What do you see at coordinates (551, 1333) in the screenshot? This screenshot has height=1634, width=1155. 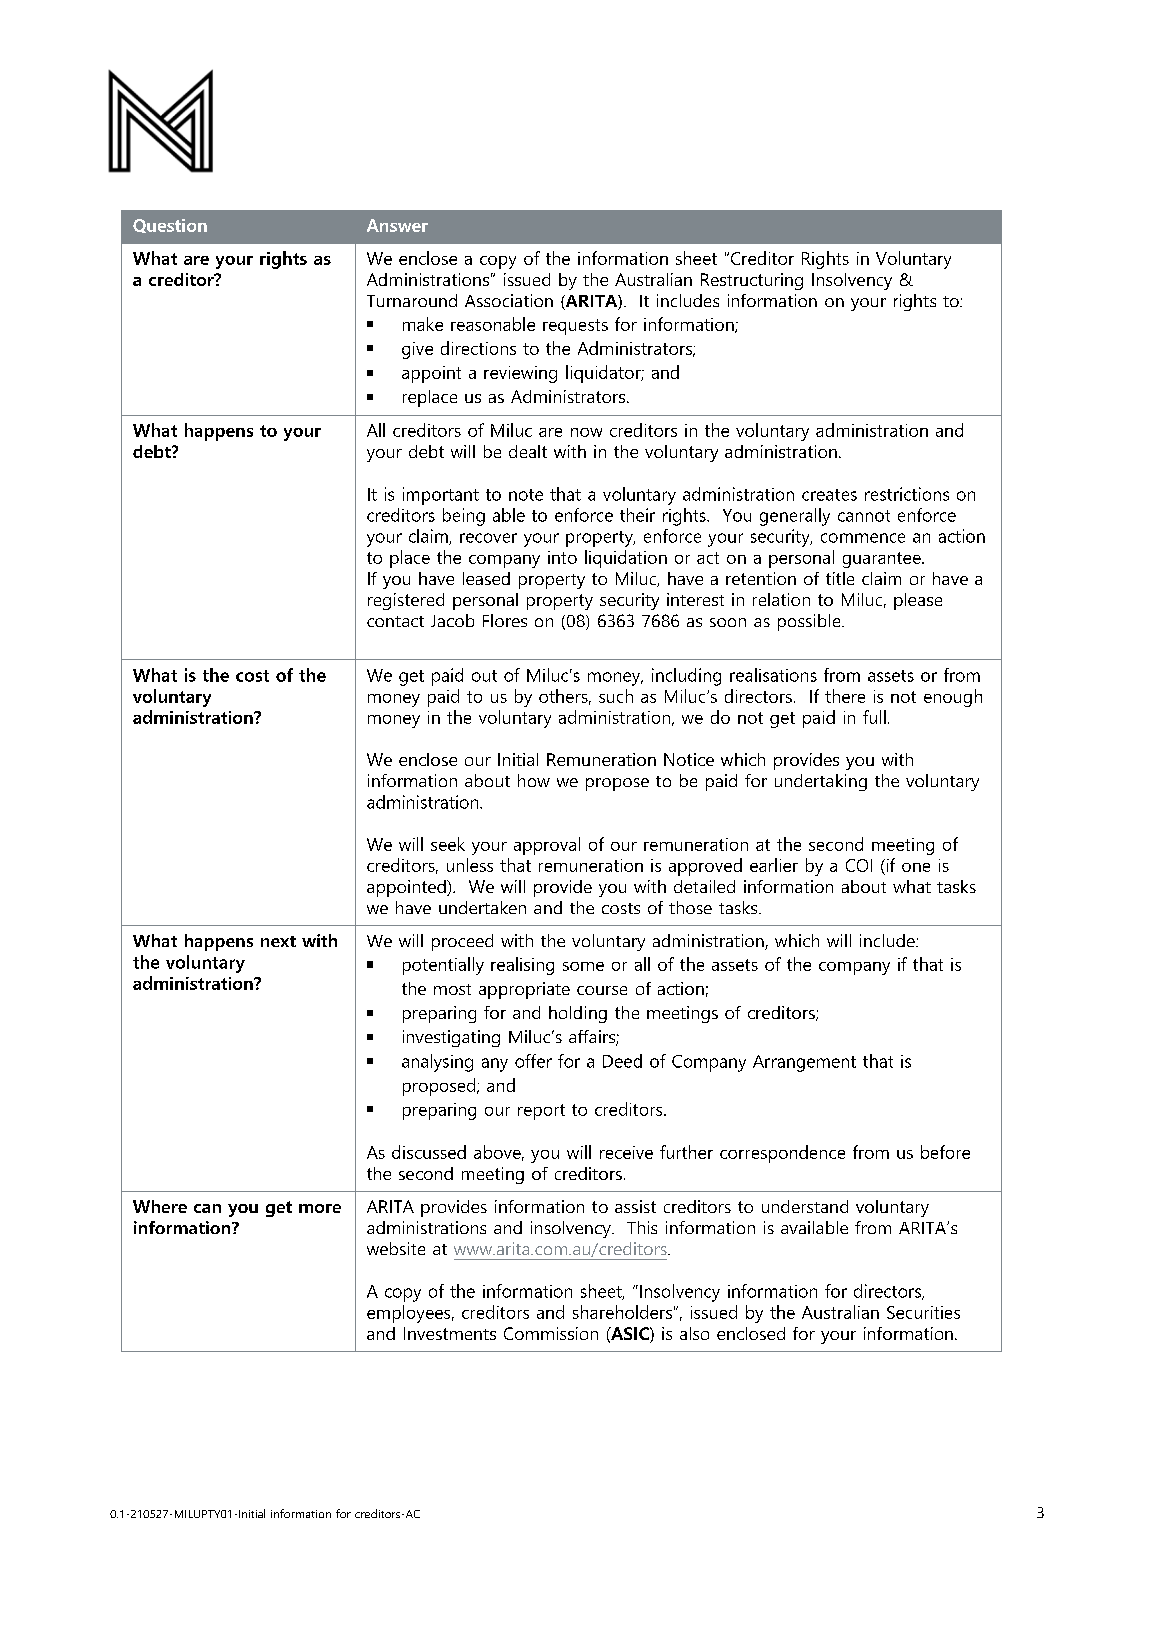 I see `Commission` at bounding box center [551, 1333].
